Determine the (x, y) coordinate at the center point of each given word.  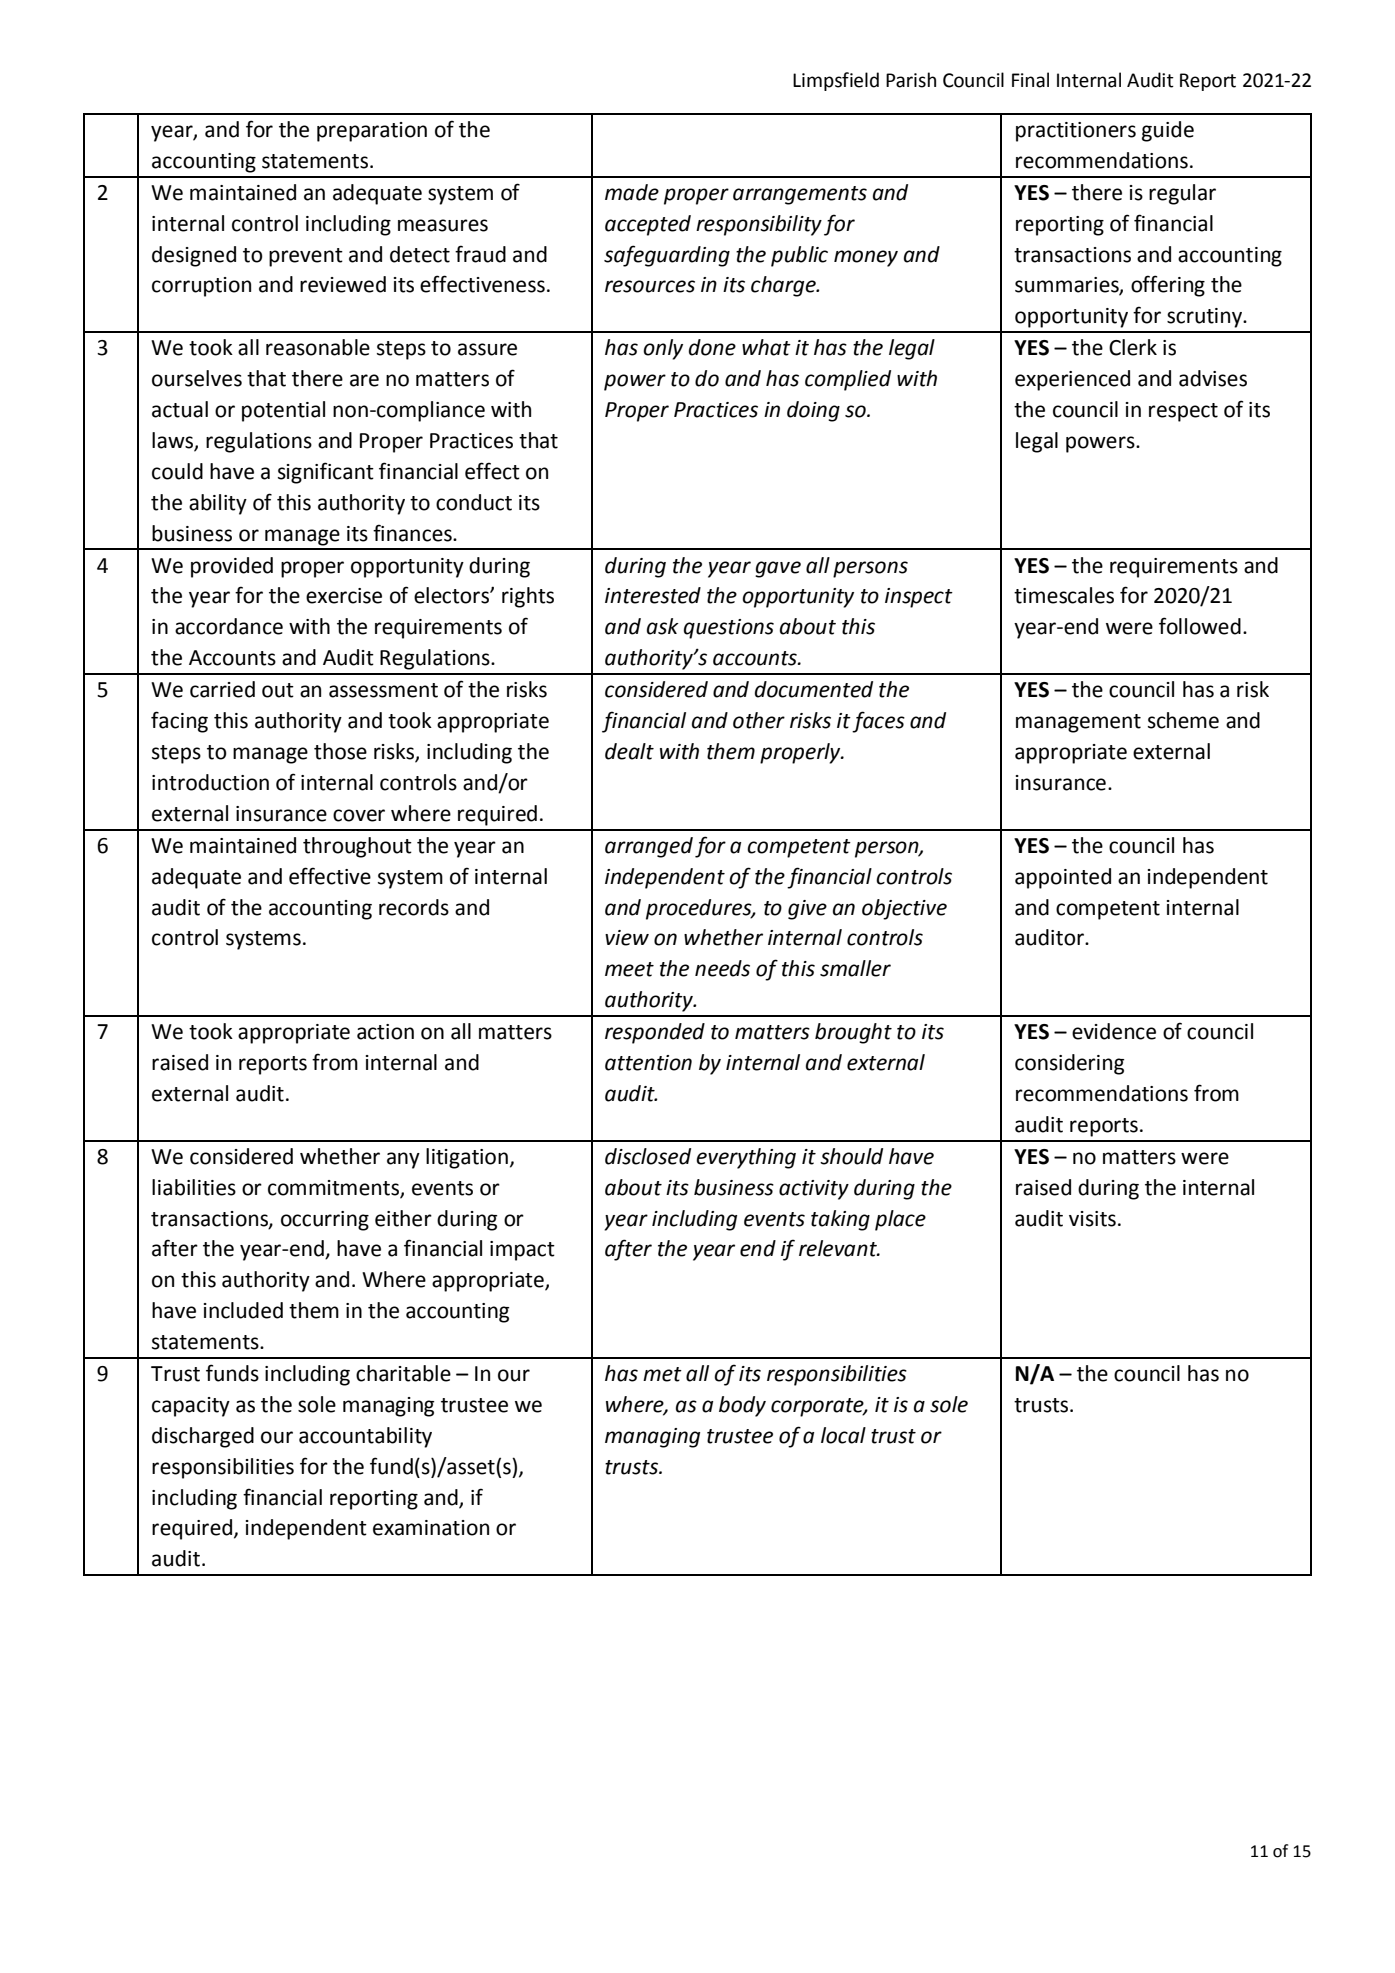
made (632, 192)
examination (431, 1528)
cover (359, 815)
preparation (372, 132)
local (843, 1435)
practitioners (1076, 132)
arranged (649, 847)
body (742, 1406)
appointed (1063, 878)
